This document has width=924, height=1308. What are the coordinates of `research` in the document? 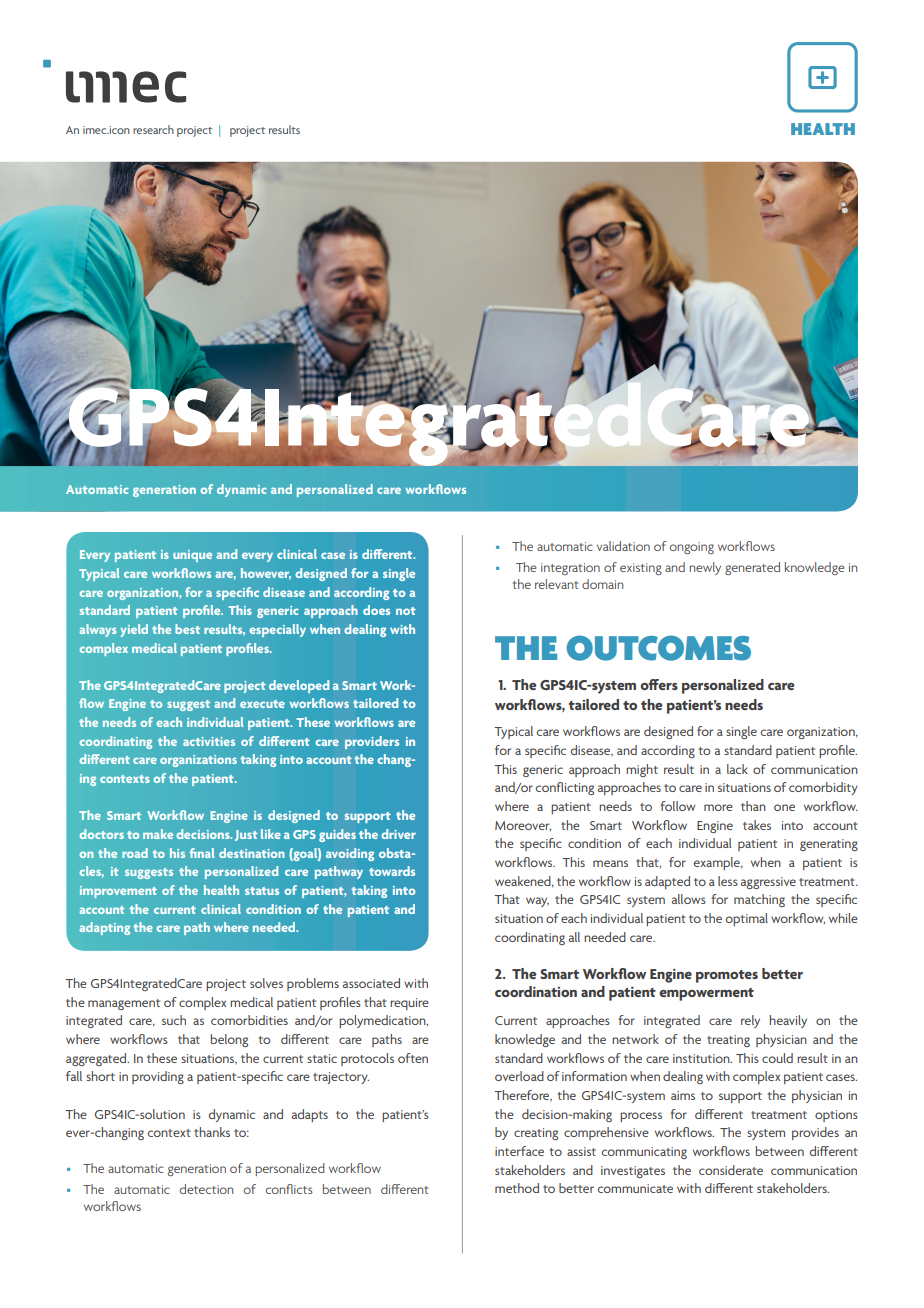 It's located at (153, 129).
